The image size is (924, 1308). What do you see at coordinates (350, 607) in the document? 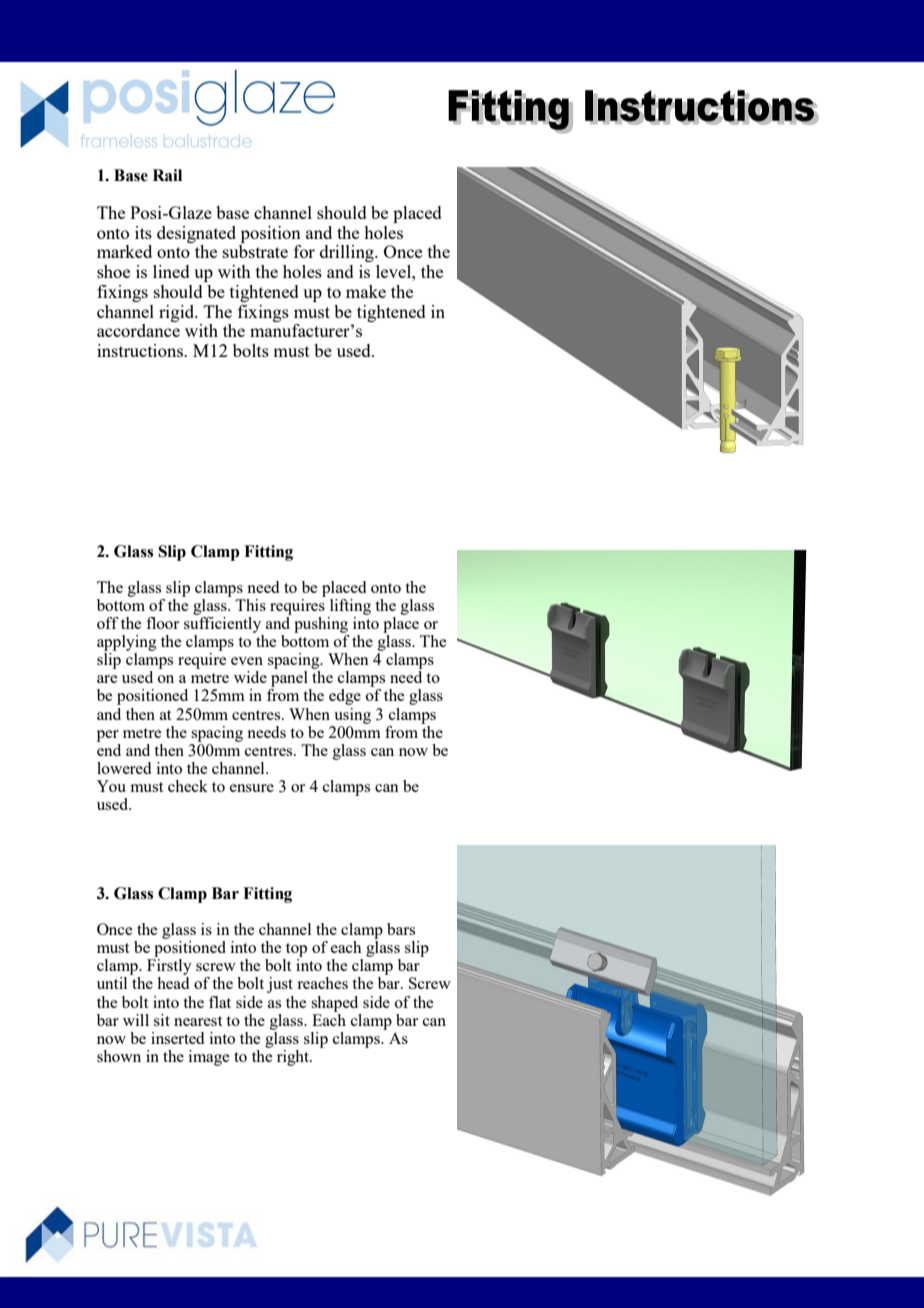
I see `lifting` at bounding box center [350, 607].
